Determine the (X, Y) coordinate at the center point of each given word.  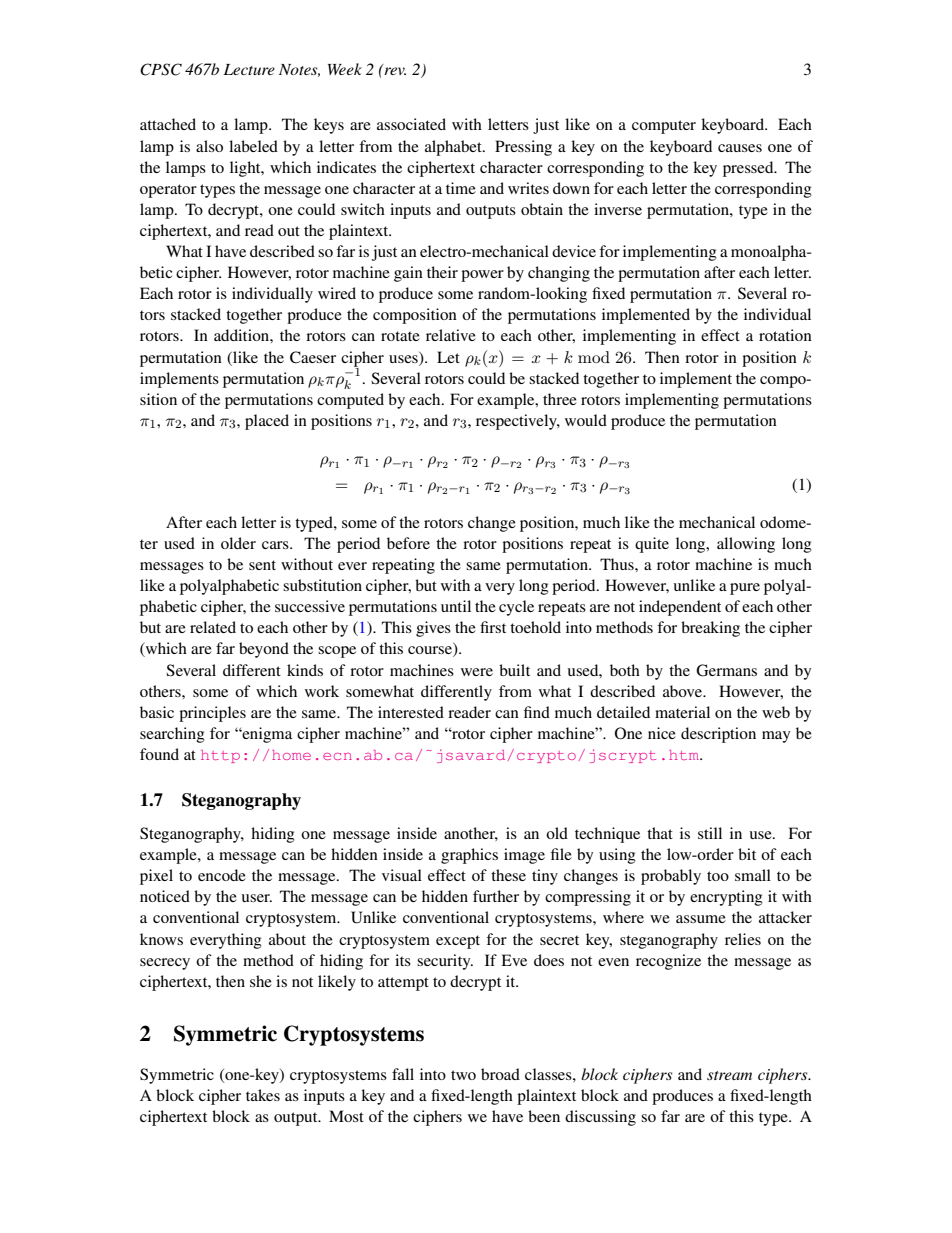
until (456, 606)
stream (729, 1075)
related (213, 627)
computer (664, 127)
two (463, 1075)
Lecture (249, 69)
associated (411, 124)
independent (680, 608)
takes (263, 1095)
